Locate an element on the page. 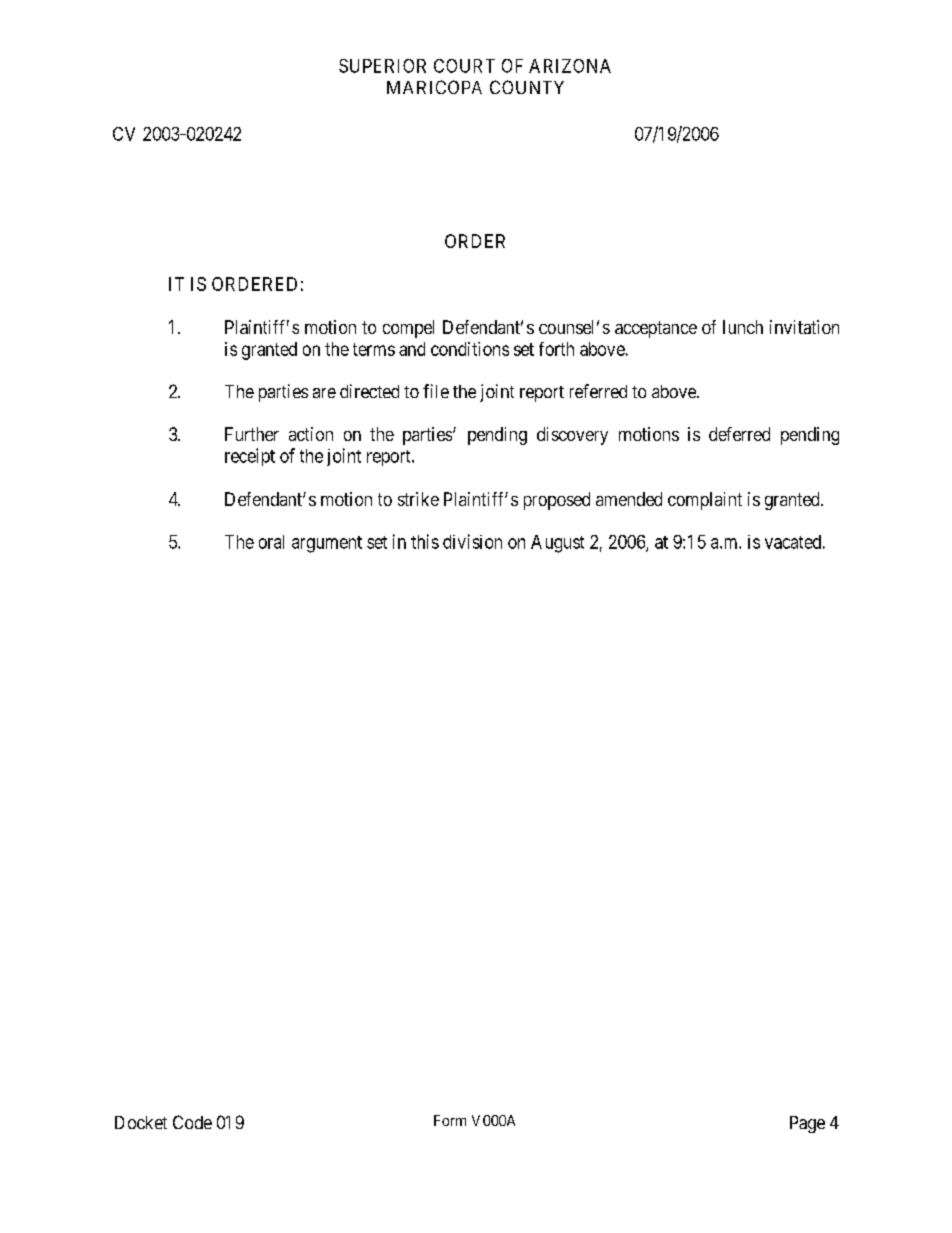  Further is located at coordinates (252, 434).
